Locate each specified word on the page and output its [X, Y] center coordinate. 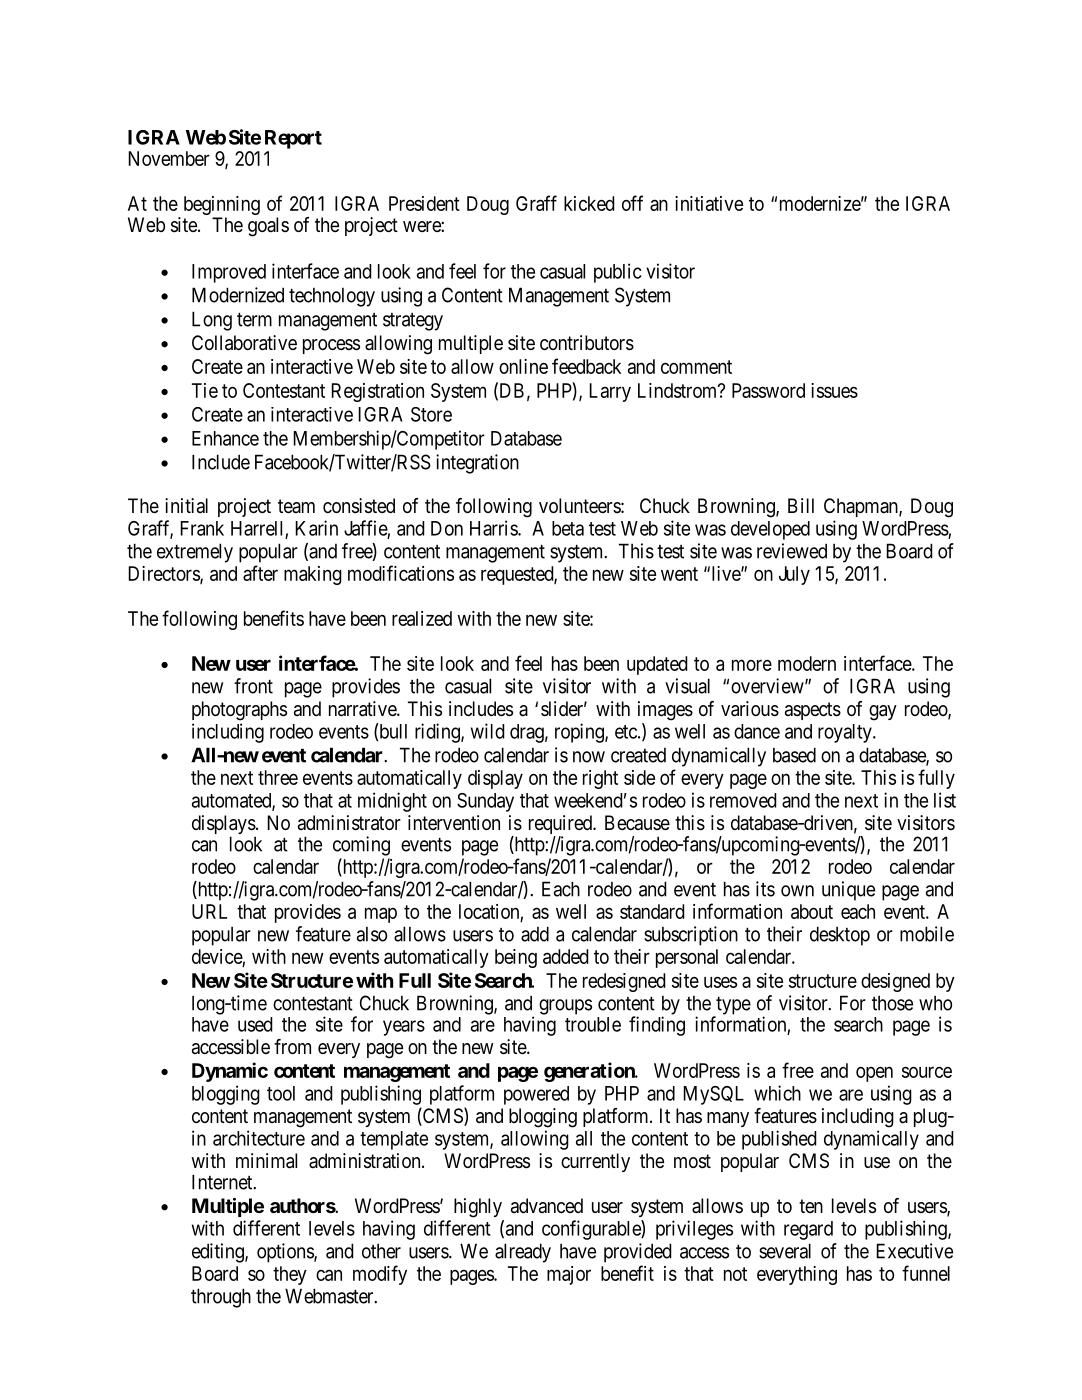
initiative [709, 203]
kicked [589, 203]
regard [808, 1230]
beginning [222, 207]
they [290, 1275]
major [569, 1275]
